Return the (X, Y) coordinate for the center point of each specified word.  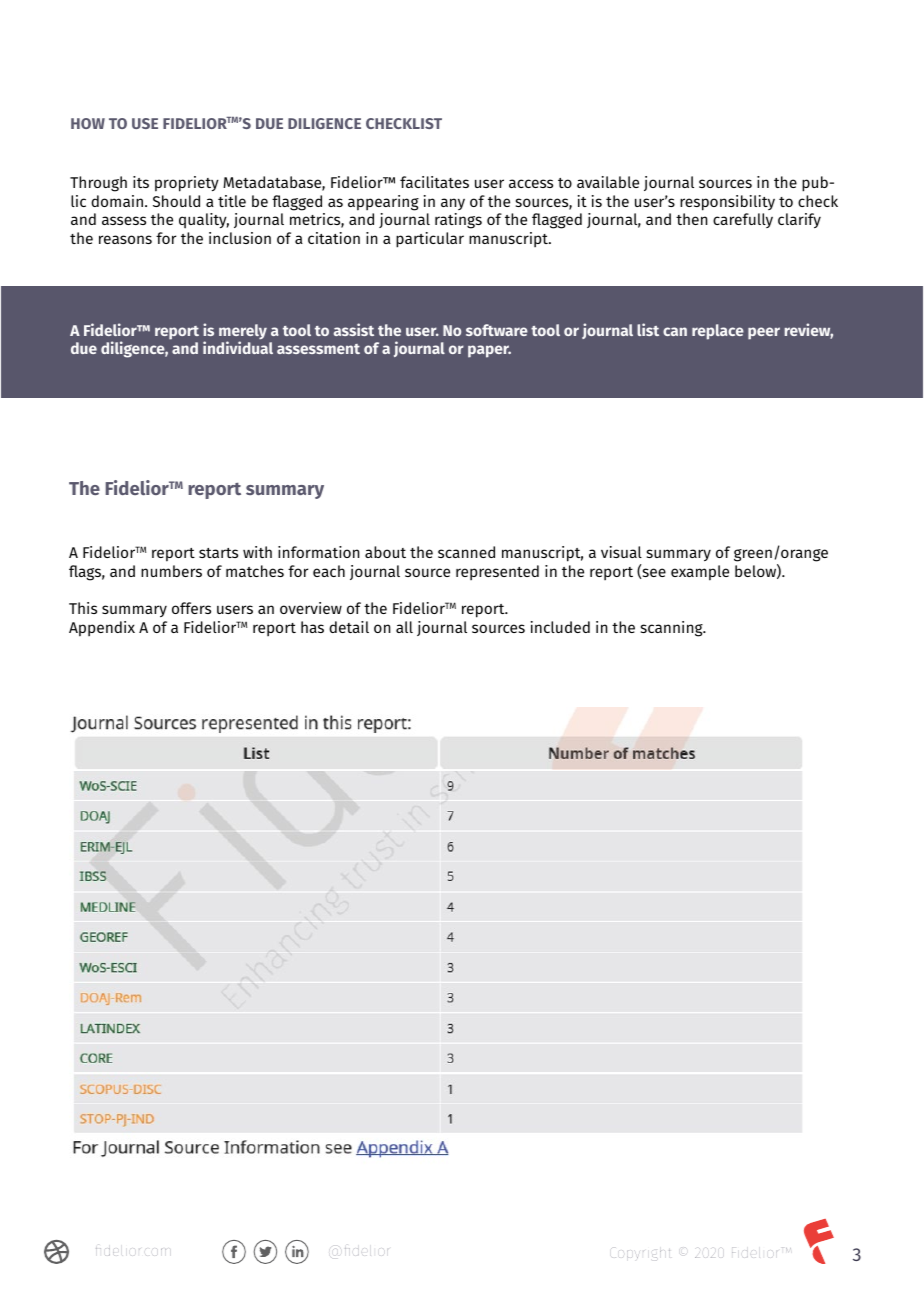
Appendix (102, 629)
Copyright (640, 1253)
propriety (187, 184)
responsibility (727, 203)
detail (349, 627)
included (560, 627)
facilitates (434, 182)
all (404, 627)
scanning (673, 629)
